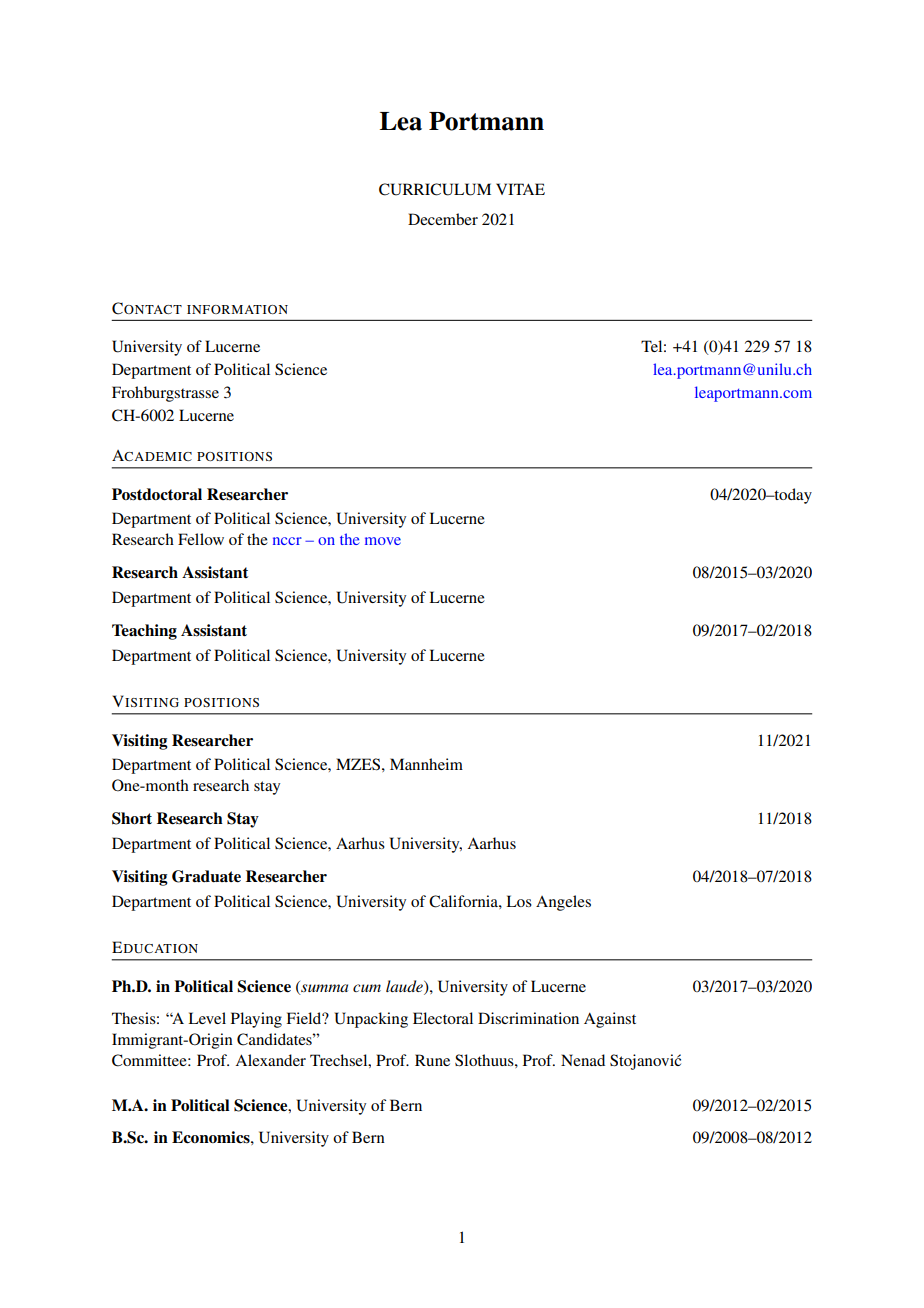 The image size is (924, 1308). I want to click on Postdoctoral, so click(157, 494).
